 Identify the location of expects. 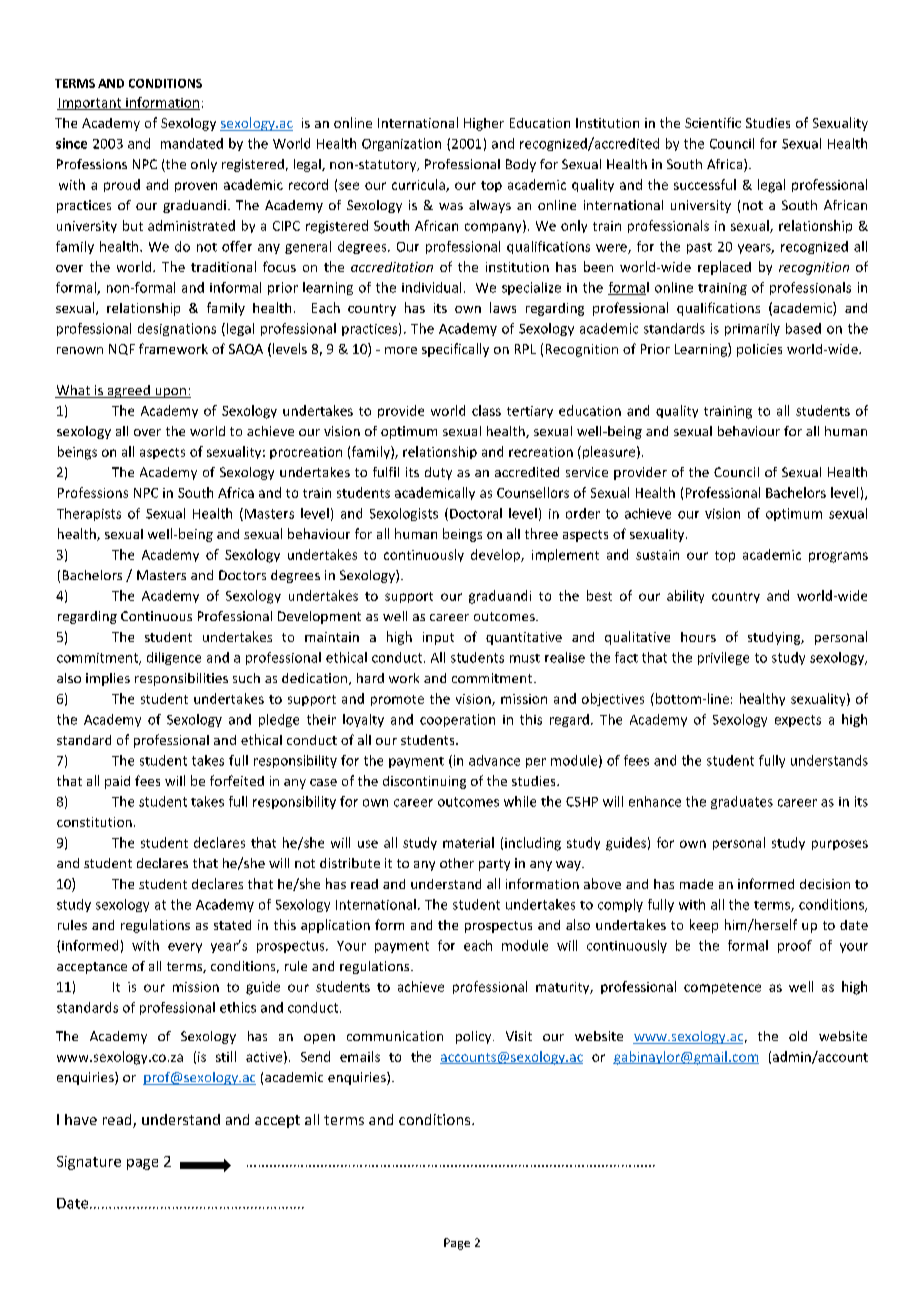
(798, 721).
